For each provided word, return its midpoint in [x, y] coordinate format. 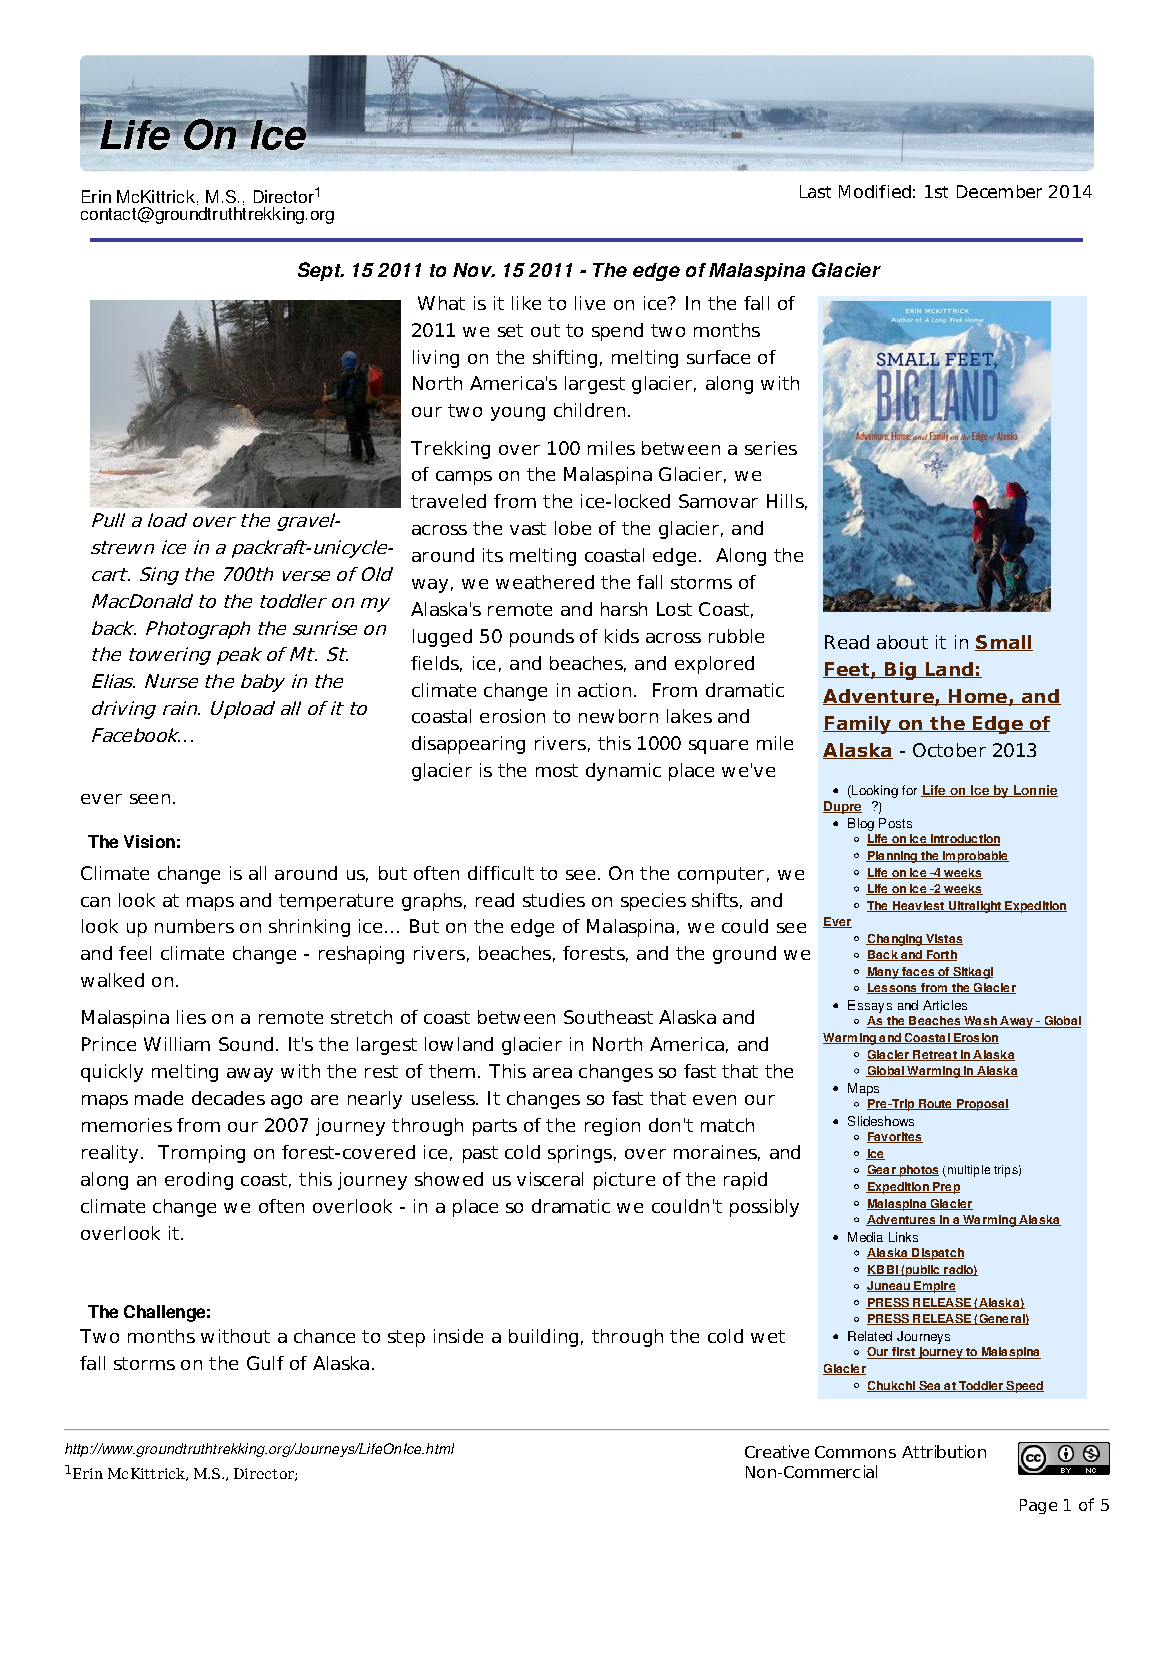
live [590, 303]
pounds [542, 638]
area [552, 1073]
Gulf [265, 1363]
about [902, 642]
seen [150, 799]
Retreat [935, 1055]
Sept [320, 271]
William [177, 1044]
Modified [875, 191]
